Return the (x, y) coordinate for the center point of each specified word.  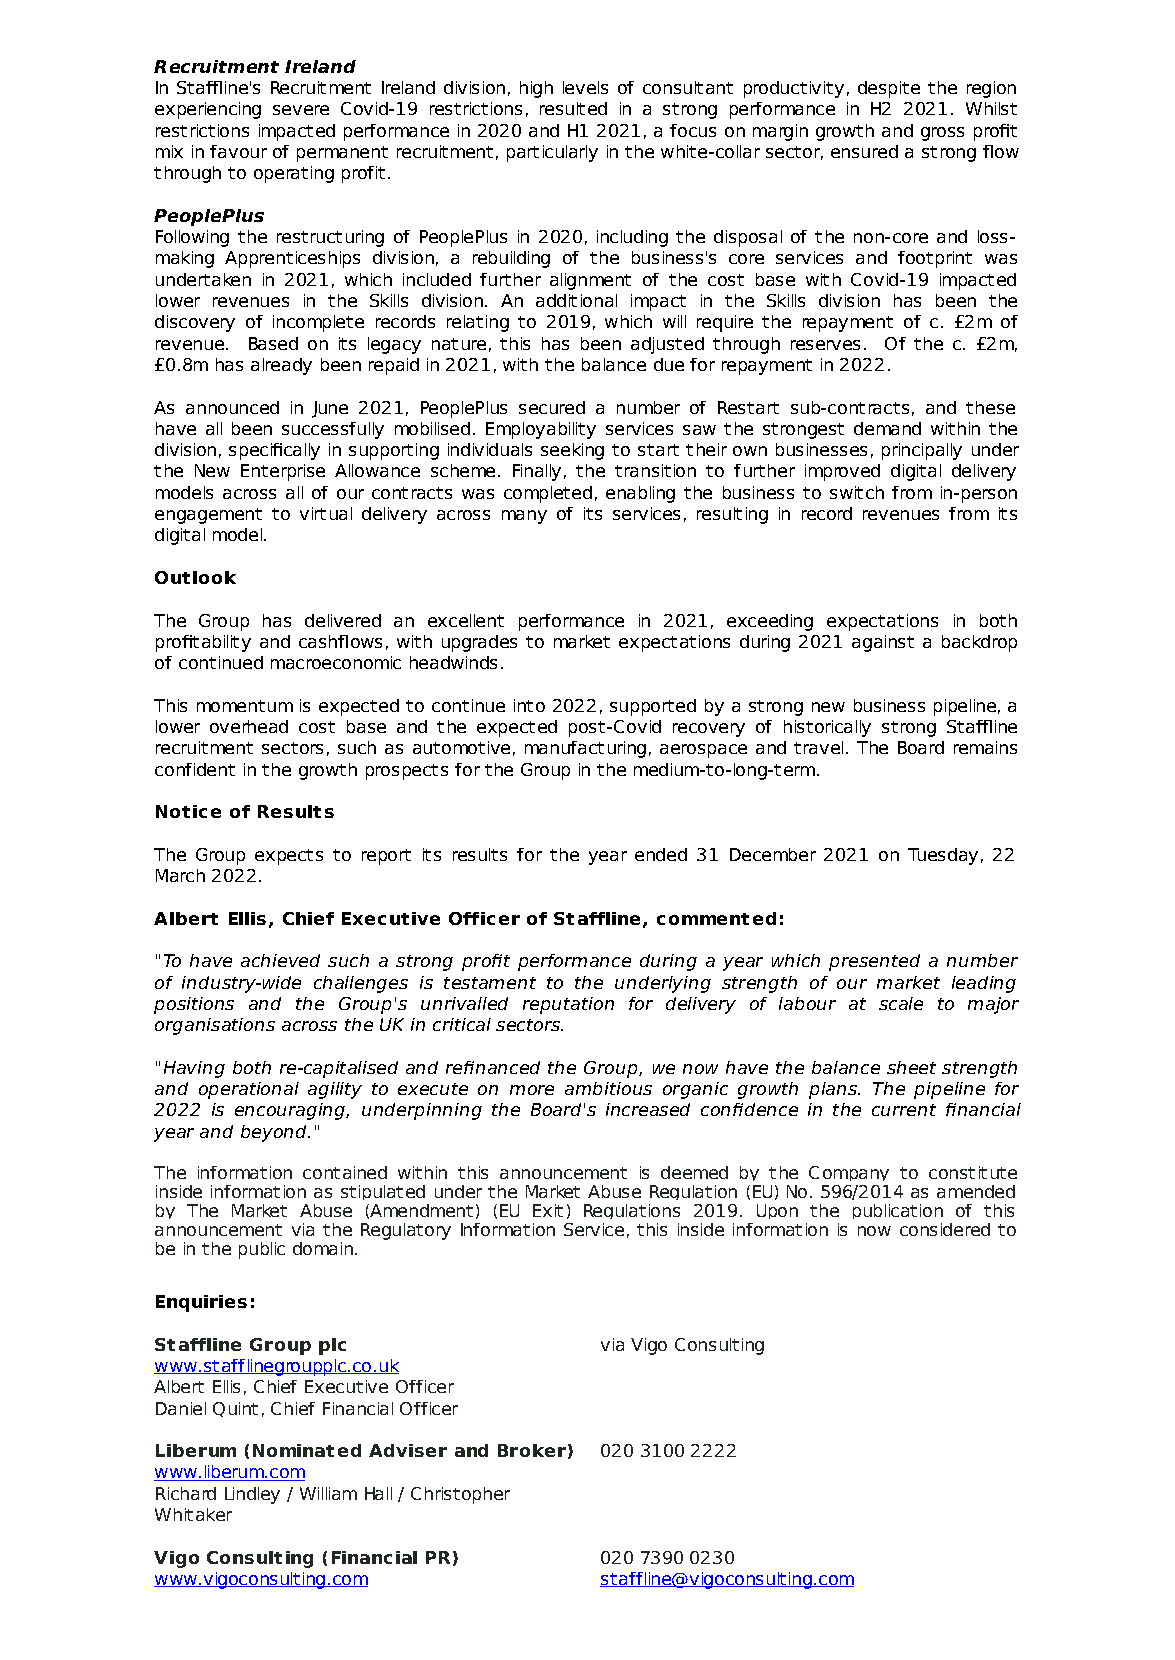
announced (232, 407)
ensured (864, 151)
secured (552, 407)
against (883, 643)
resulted (573, 108)
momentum (245, 706)
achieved (280, 960)
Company (849, 1173)
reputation (568, 1005)
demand (887, 428)
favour (238, 151)
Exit (548, 1210)
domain (323, 1248)
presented (874, 962)
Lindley (252, 1495)
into (529, 705)
